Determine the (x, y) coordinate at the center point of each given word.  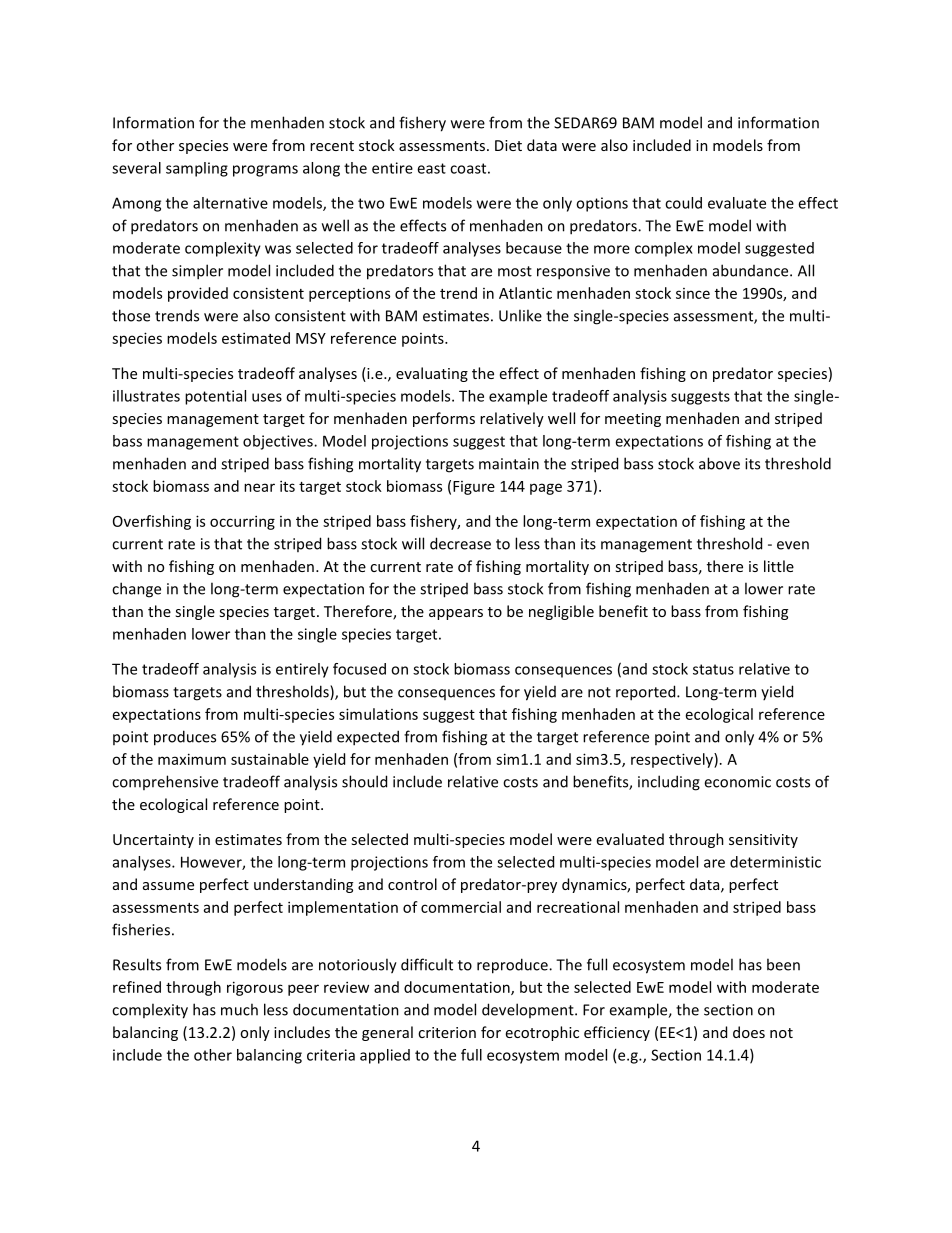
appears (456, 614)
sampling (197, 169)
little (779, 566)
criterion (447, 1032)
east (431, 168)
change (136, 590)
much (239, 1009)
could (683, 203)
